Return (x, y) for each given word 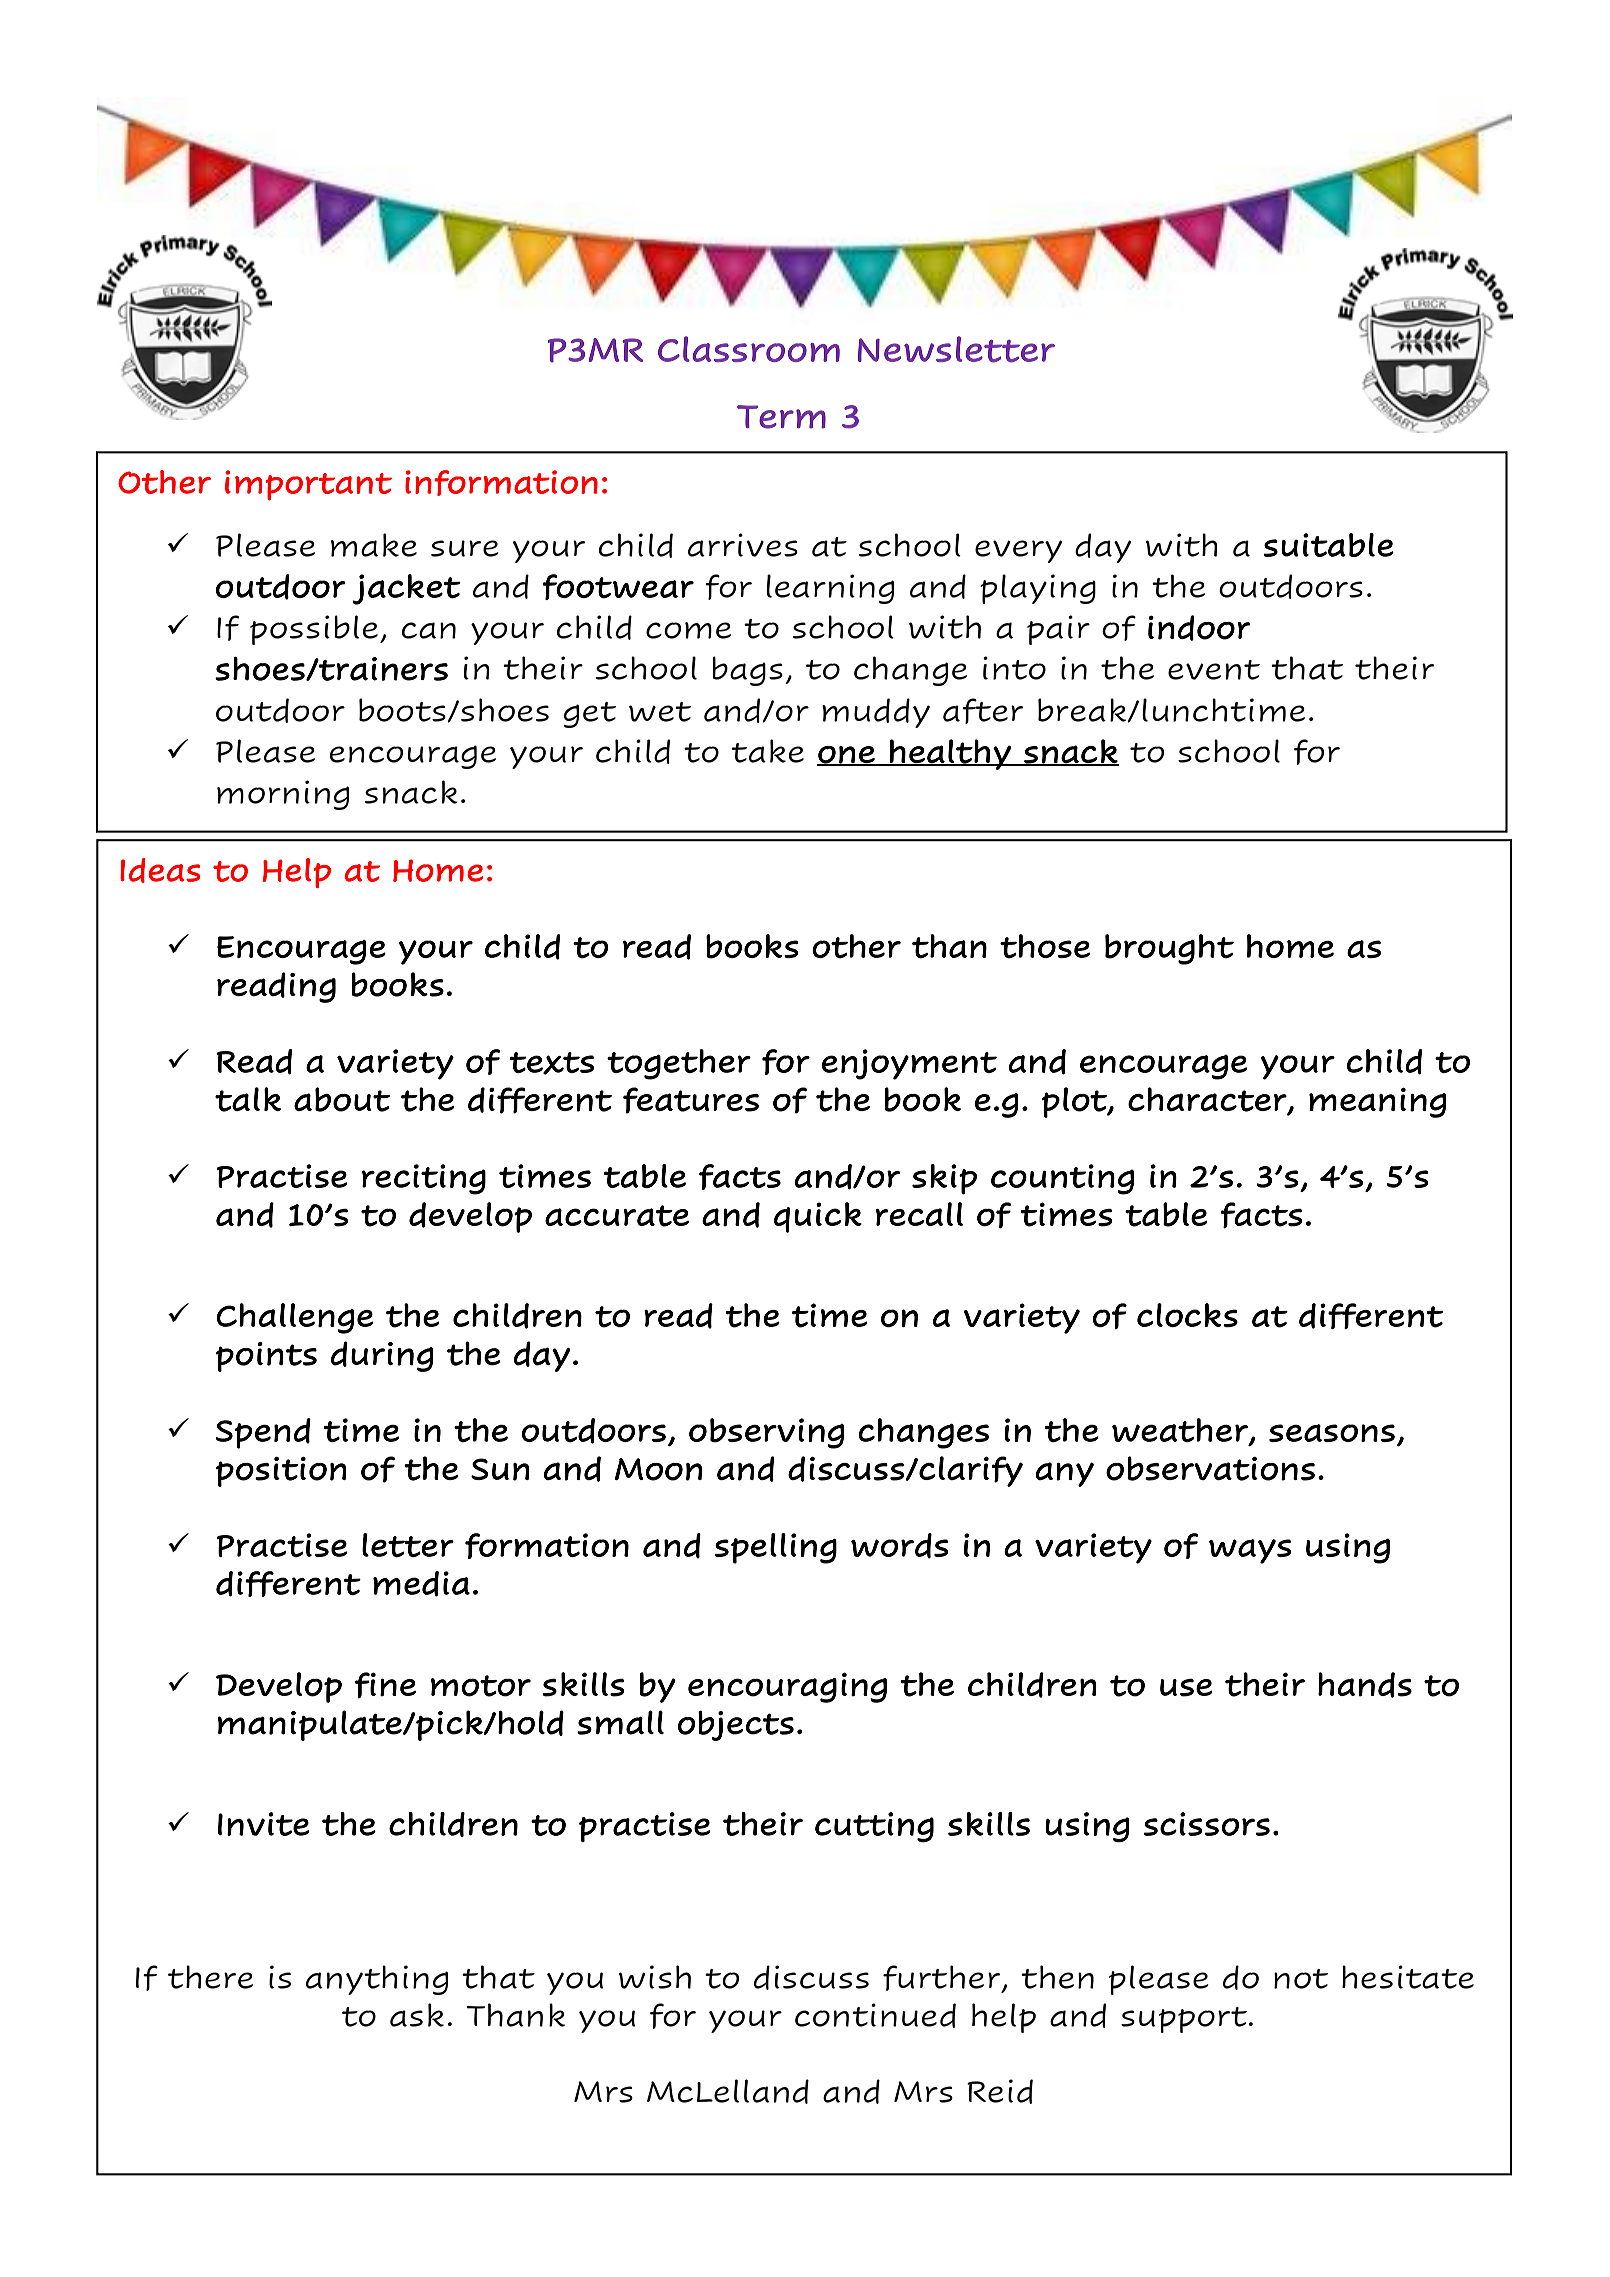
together (679, 1064)
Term (781, 417)
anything (377, 1980)
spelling (776, 1548)
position (281, 1472)
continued (875, 2015)
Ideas (160, 870)
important (308, 485)
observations (1210, 1468)
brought (1169, 949)
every (1018, 551)
